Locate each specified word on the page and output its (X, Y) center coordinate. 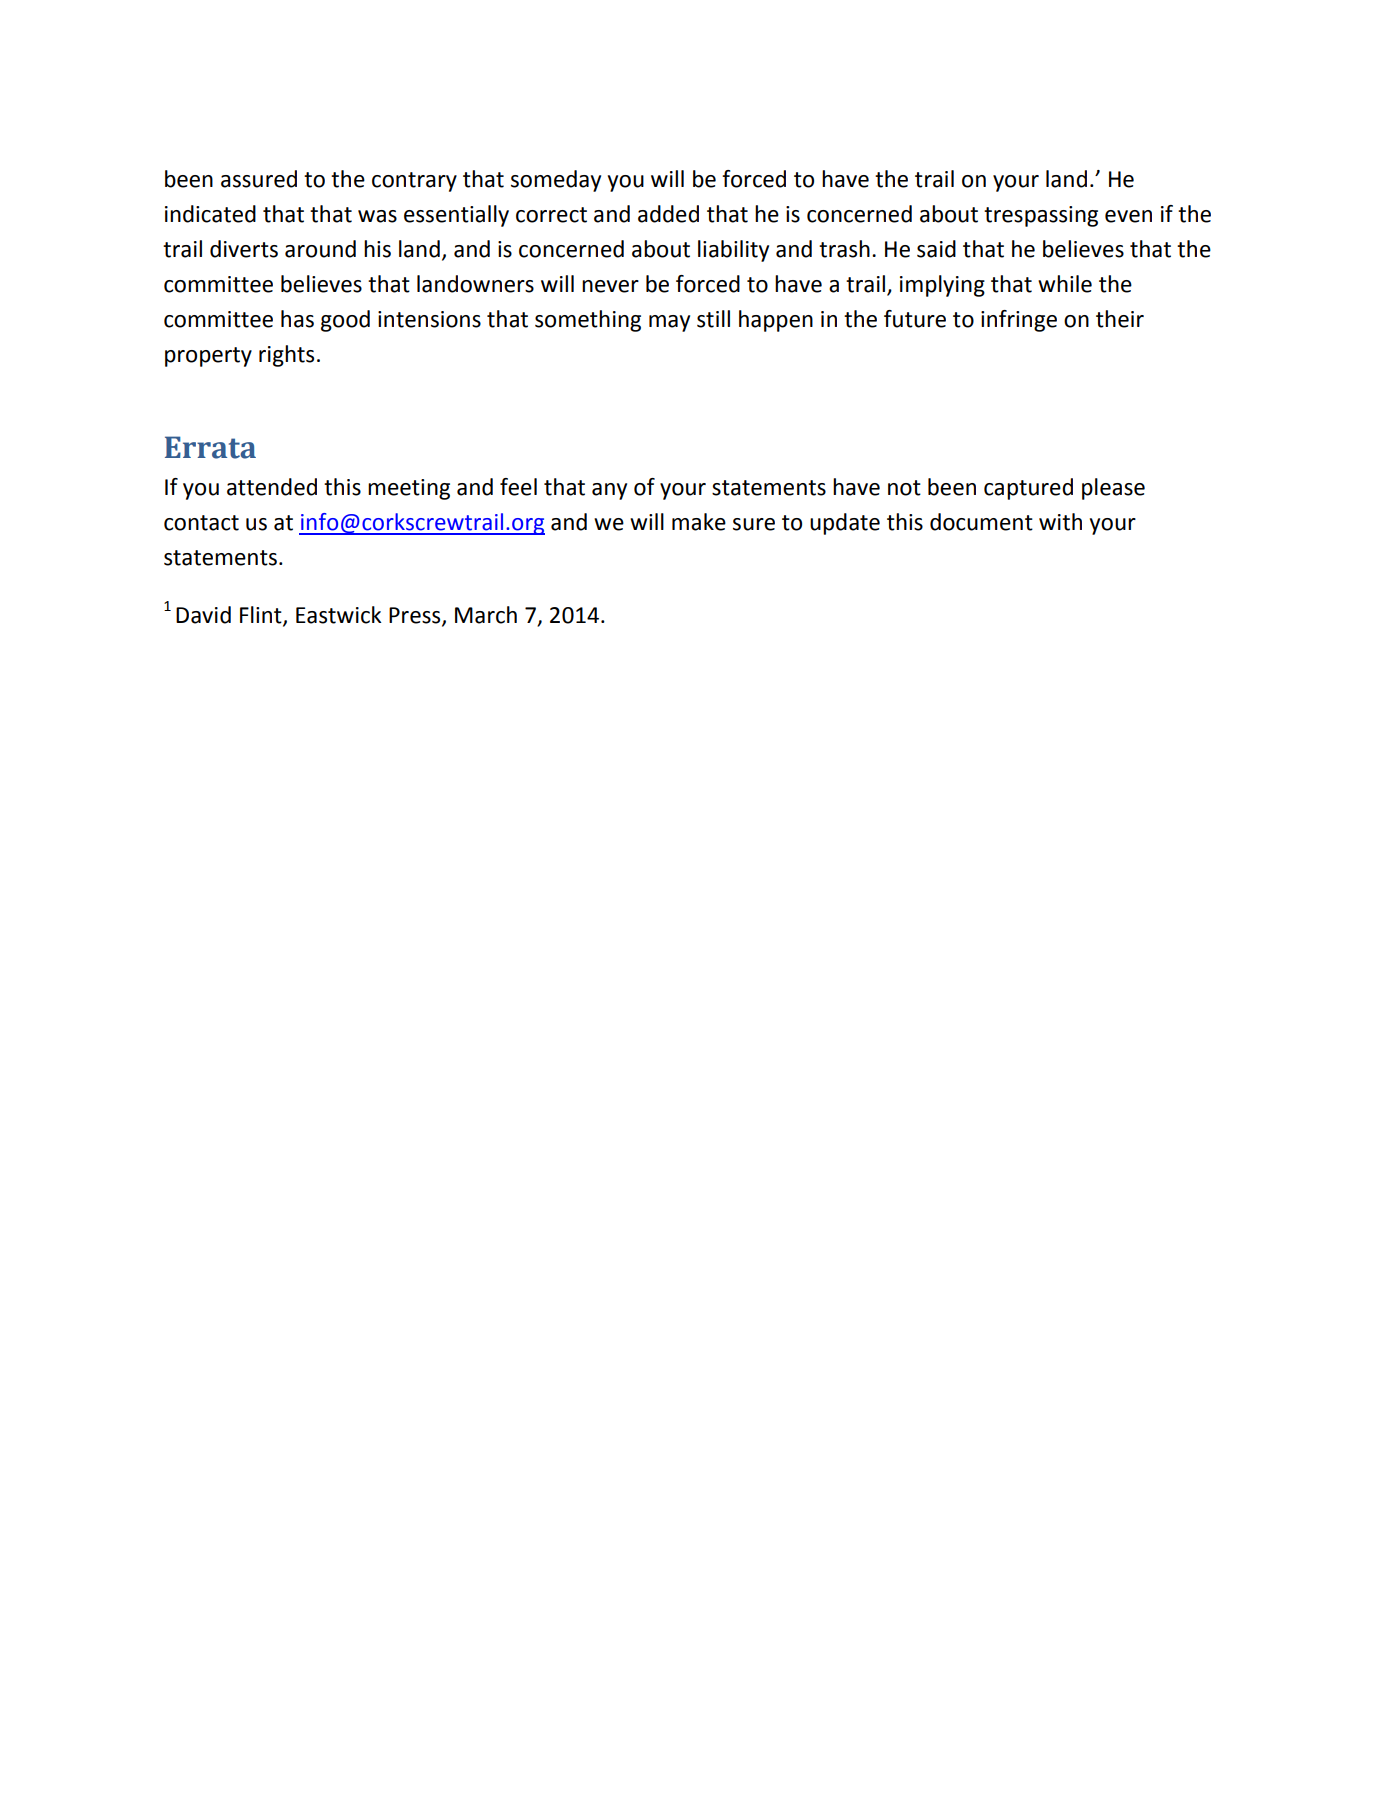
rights (286, 356)
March (486, 615)
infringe (1019, 321)
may (669, 323)
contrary (414, 182)
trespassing (1041, 216)
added (668, 214)
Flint (262, 615)
